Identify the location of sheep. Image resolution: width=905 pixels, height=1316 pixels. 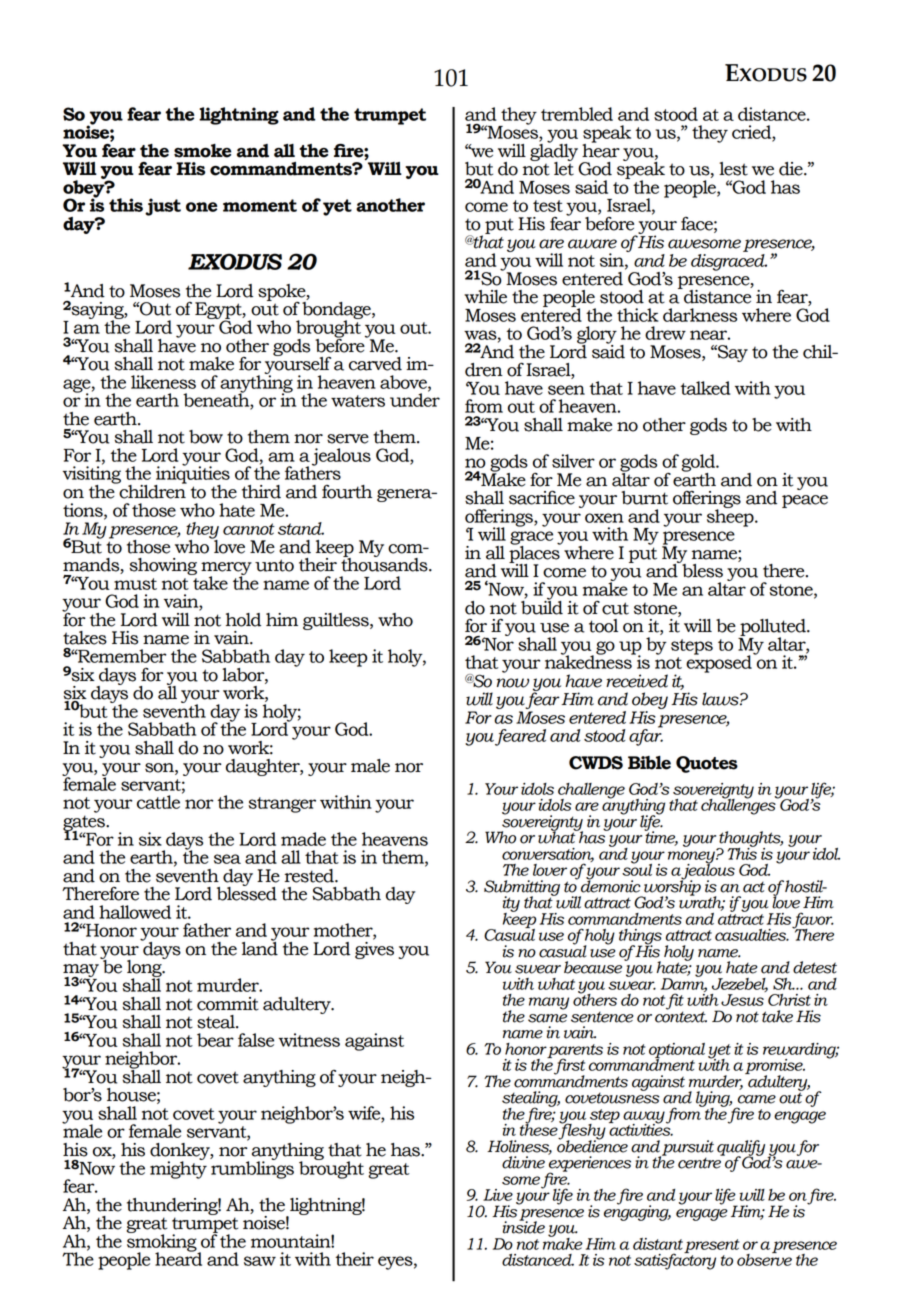
(731, 517).
